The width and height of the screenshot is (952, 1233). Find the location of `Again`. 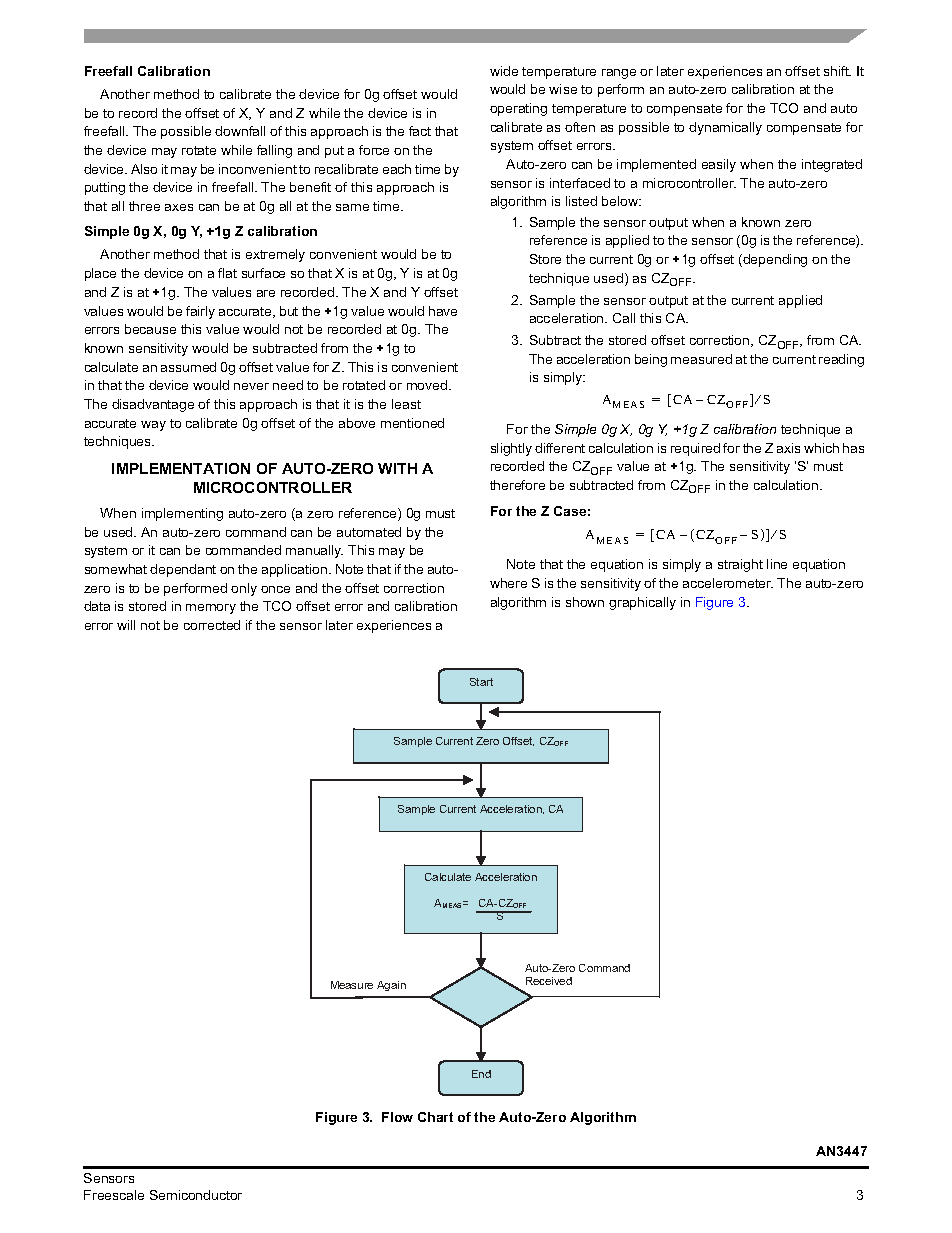

Again is located at coordinates (391, 986).
